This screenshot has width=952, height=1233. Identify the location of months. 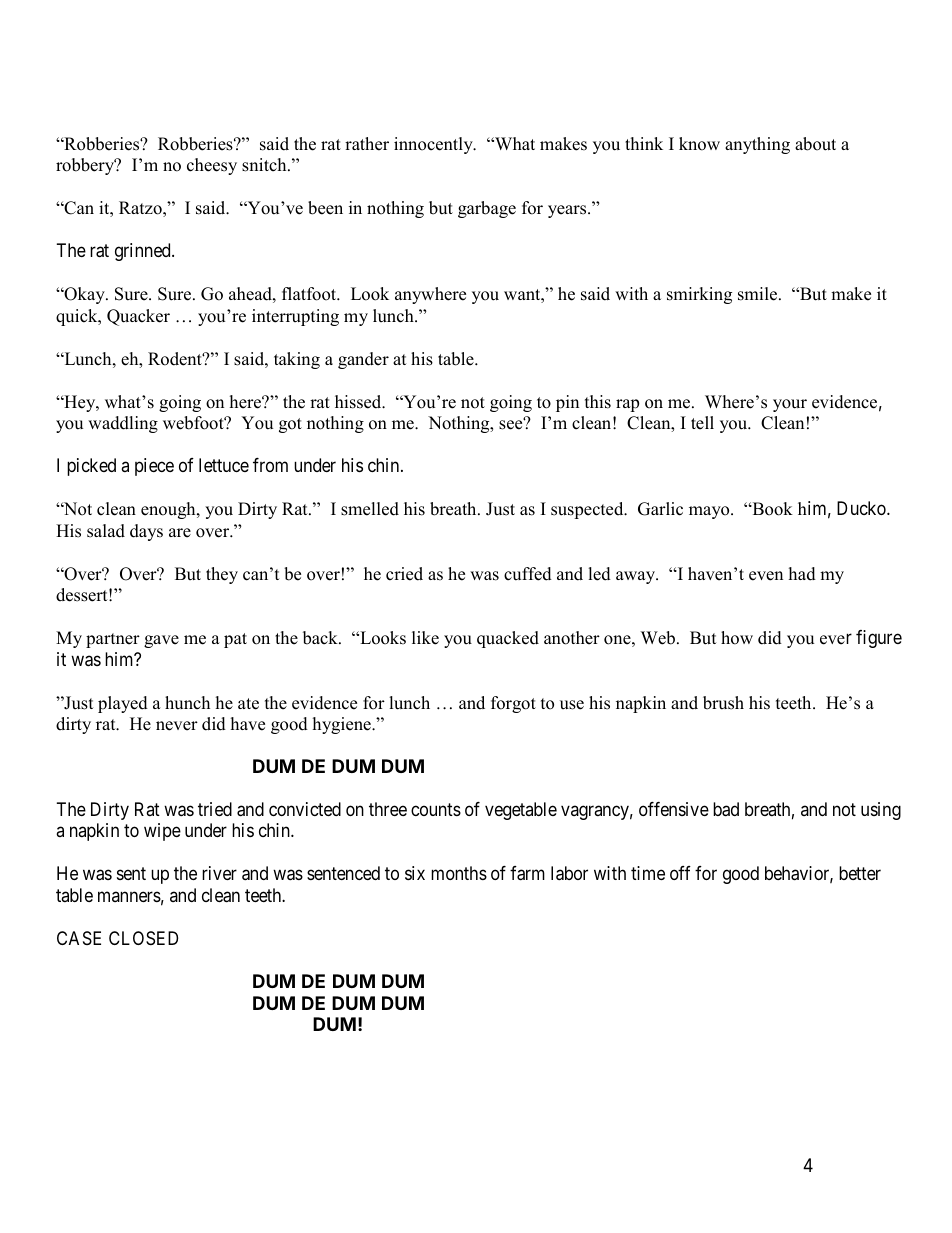
(459, 873).
